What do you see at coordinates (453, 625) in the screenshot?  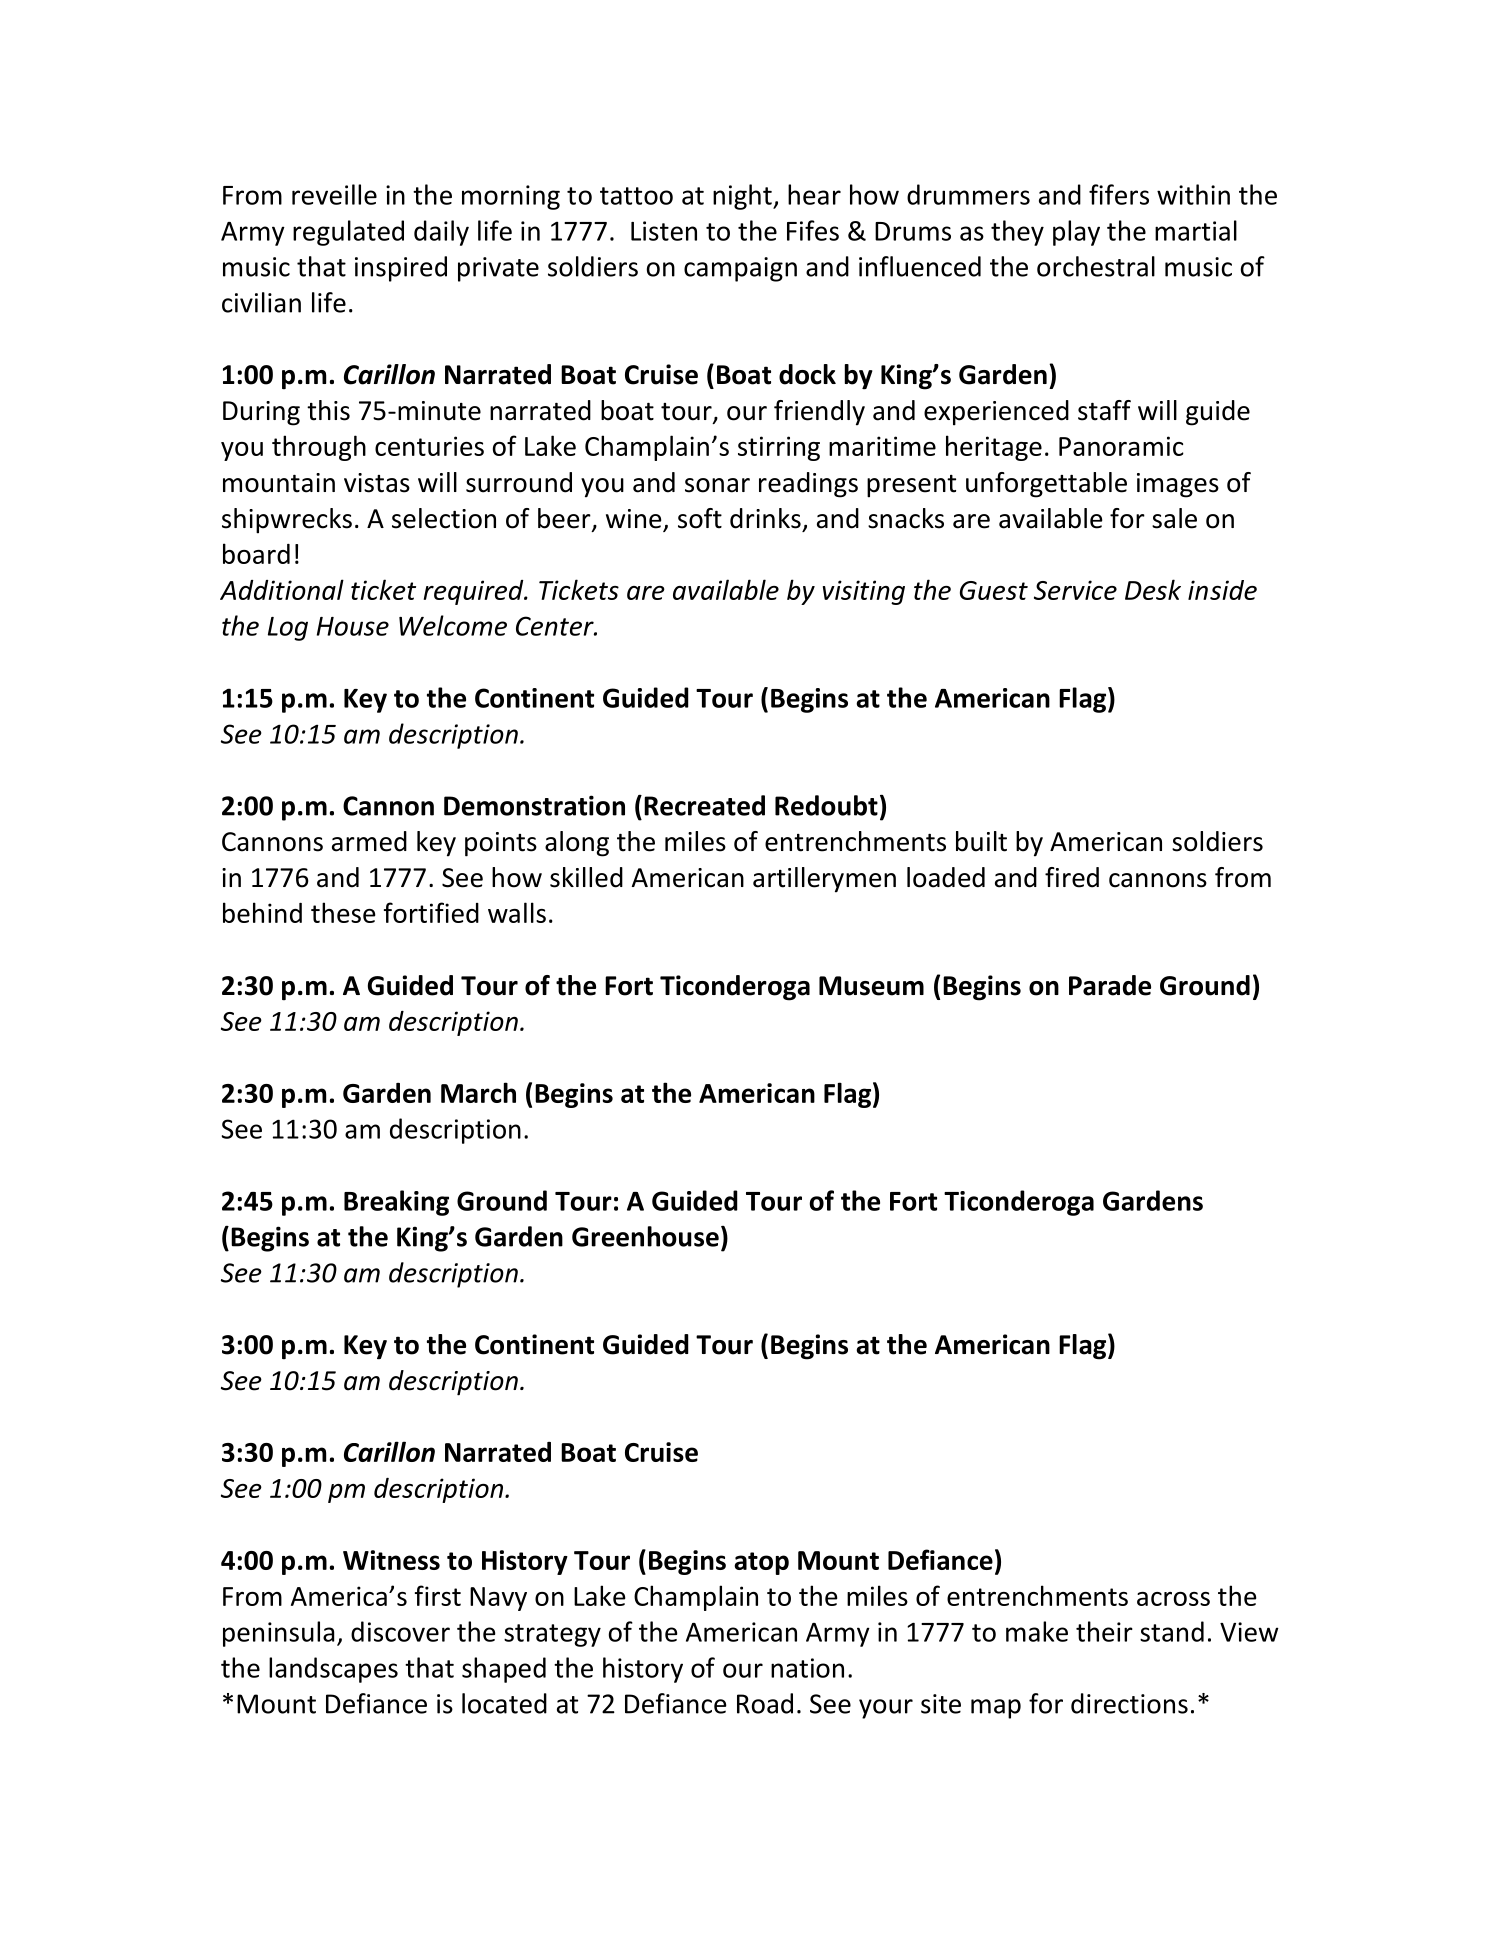 I see `Welcome` at bounding box center [453, 625].
